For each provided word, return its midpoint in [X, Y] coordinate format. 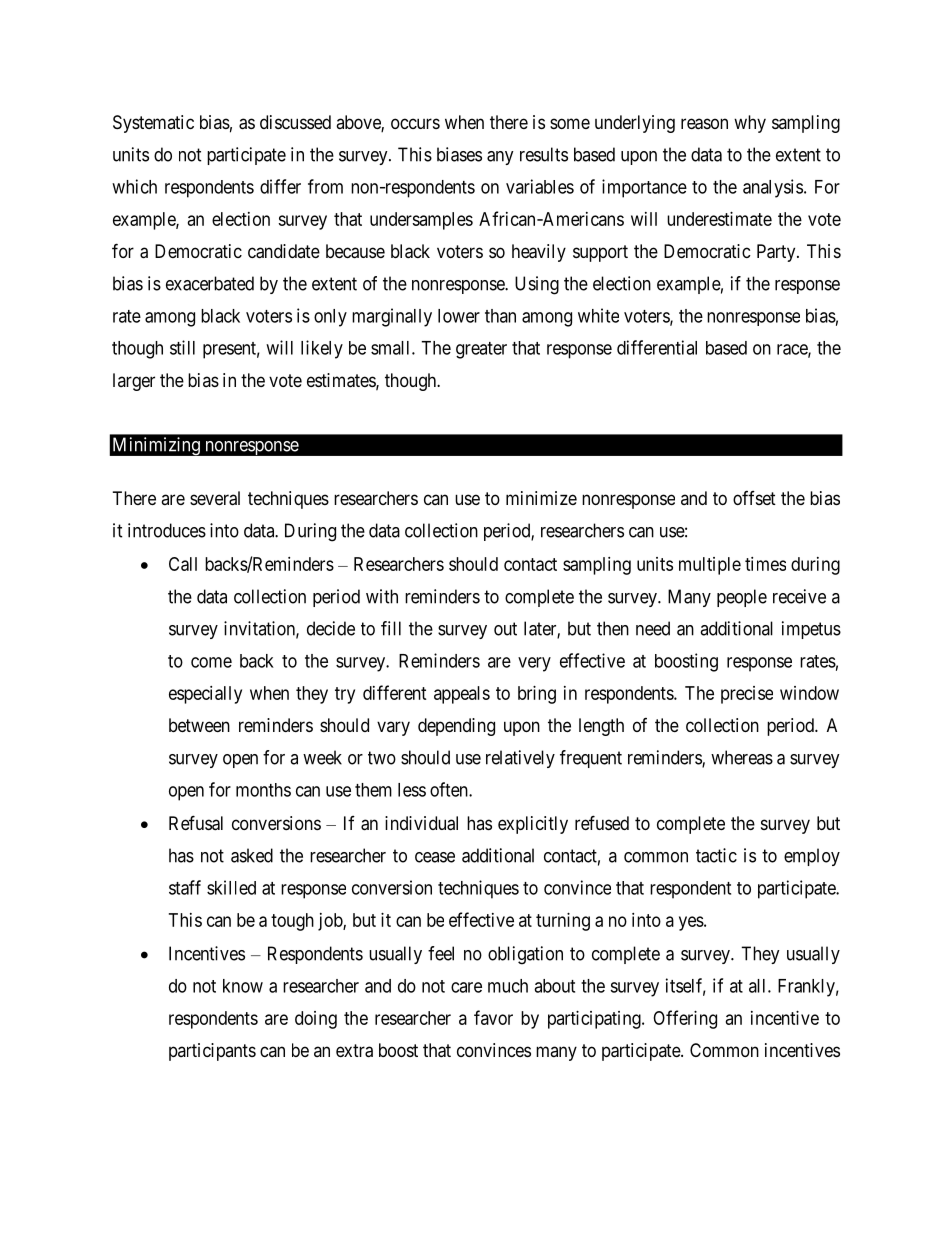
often [450, 789]
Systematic [153, 124]
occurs [415, 123]
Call [183, 564]
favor [493, 1017]
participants [212, 1052]
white [598, 315]
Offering [685, 1019]
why [750, 124]
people [742, 598]
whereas [742, 757]
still [182, 347]
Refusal [196, 823]
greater [481, 350]
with [382, 596]
